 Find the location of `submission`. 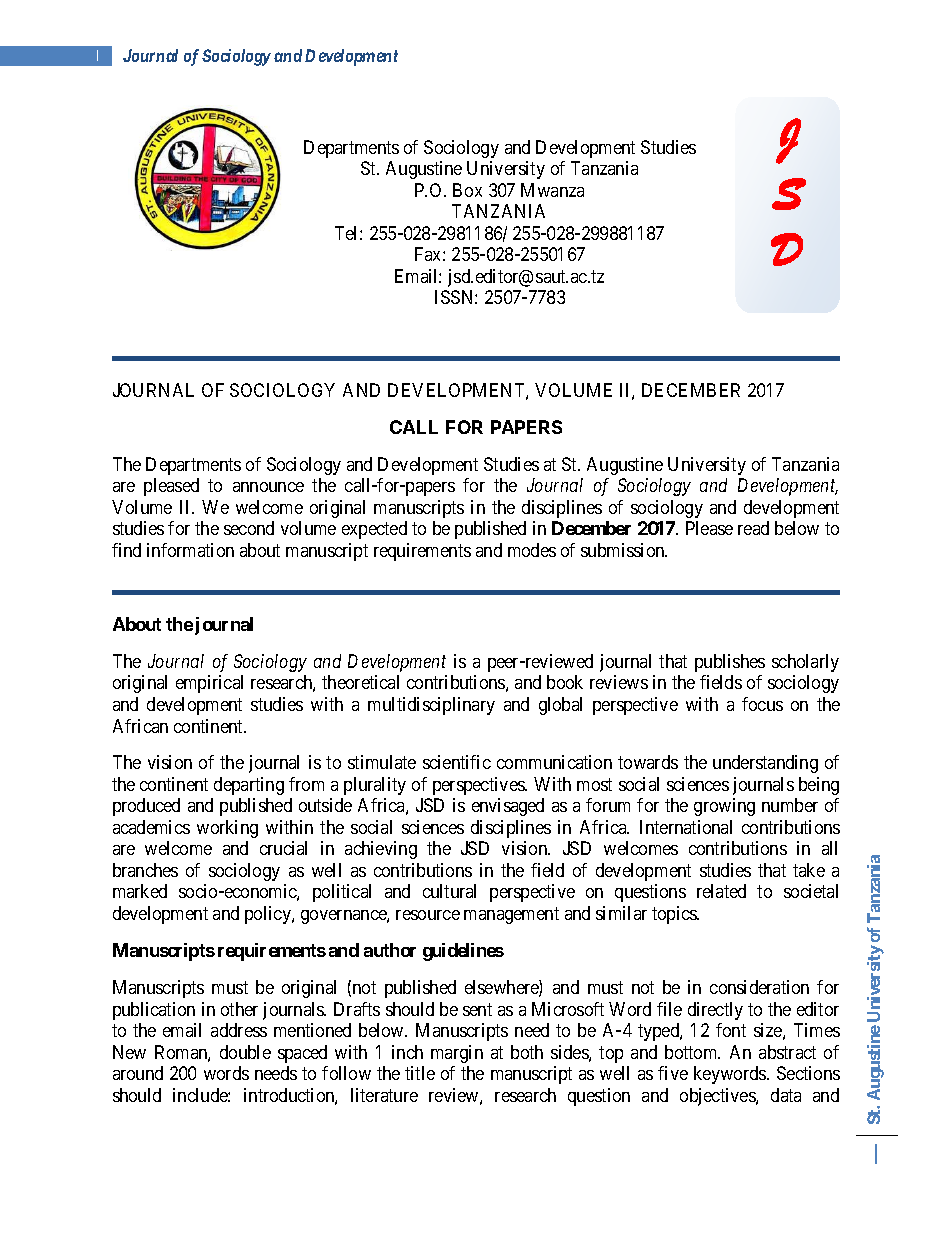

submission is located at coordinates (624, 550).
